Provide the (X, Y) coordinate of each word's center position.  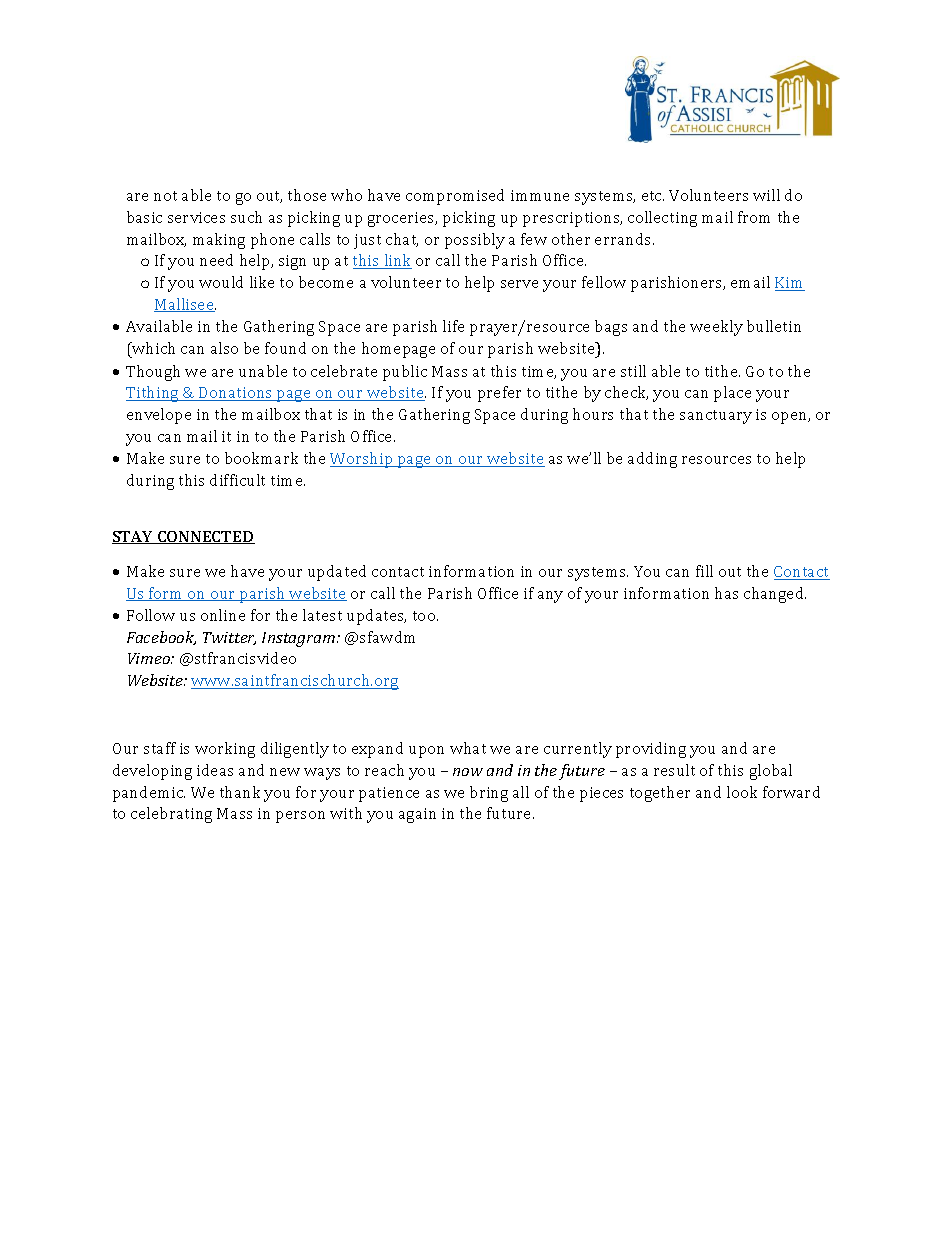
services (196, 217)
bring (489, 794)
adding (652, 460)
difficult (237, 480)
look (742, 792)
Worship (362, 460)
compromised (455, 197)
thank (240, 792)
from (754, 217)
